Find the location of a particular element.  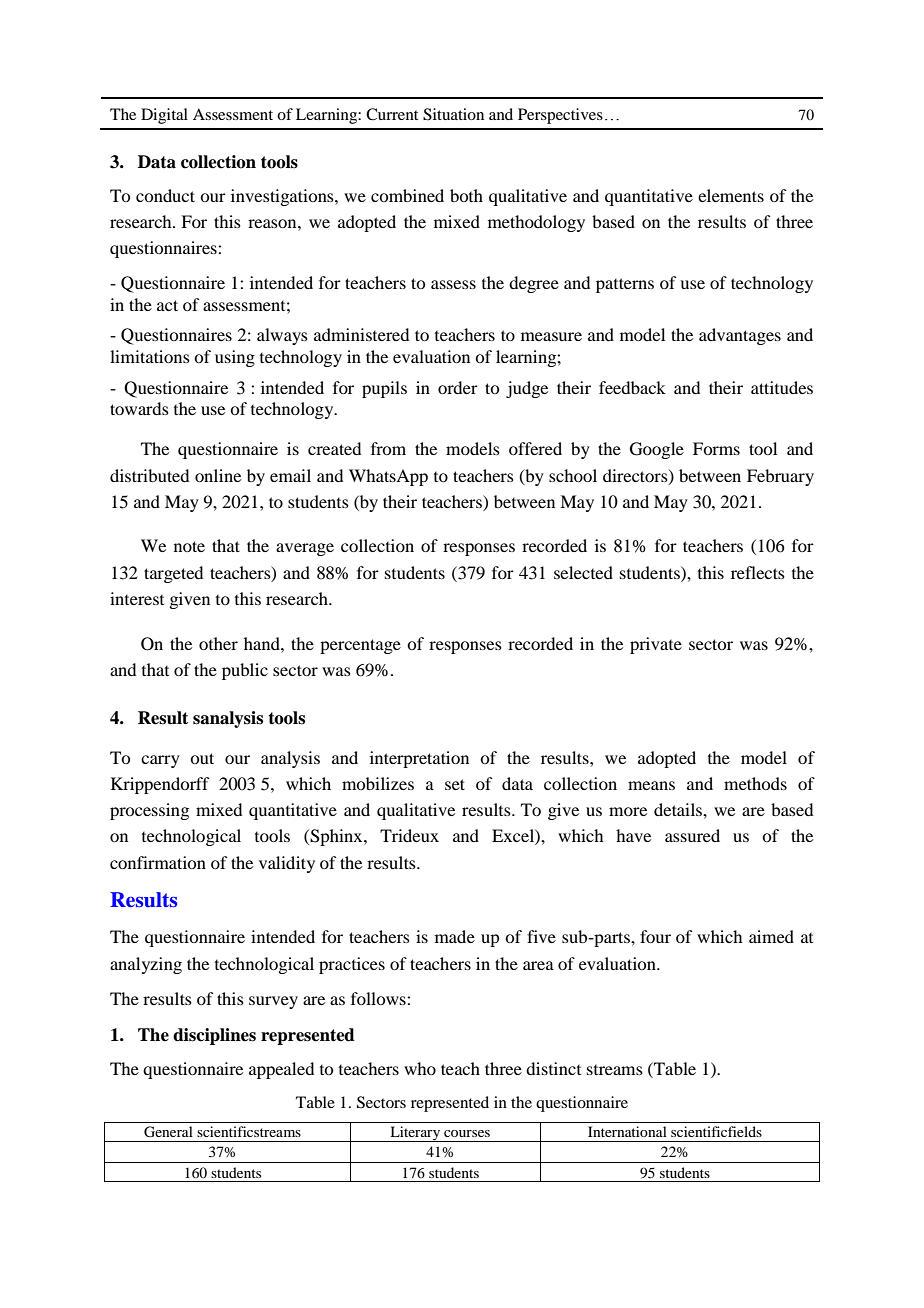

General is located at coordinates (168, 1132).
